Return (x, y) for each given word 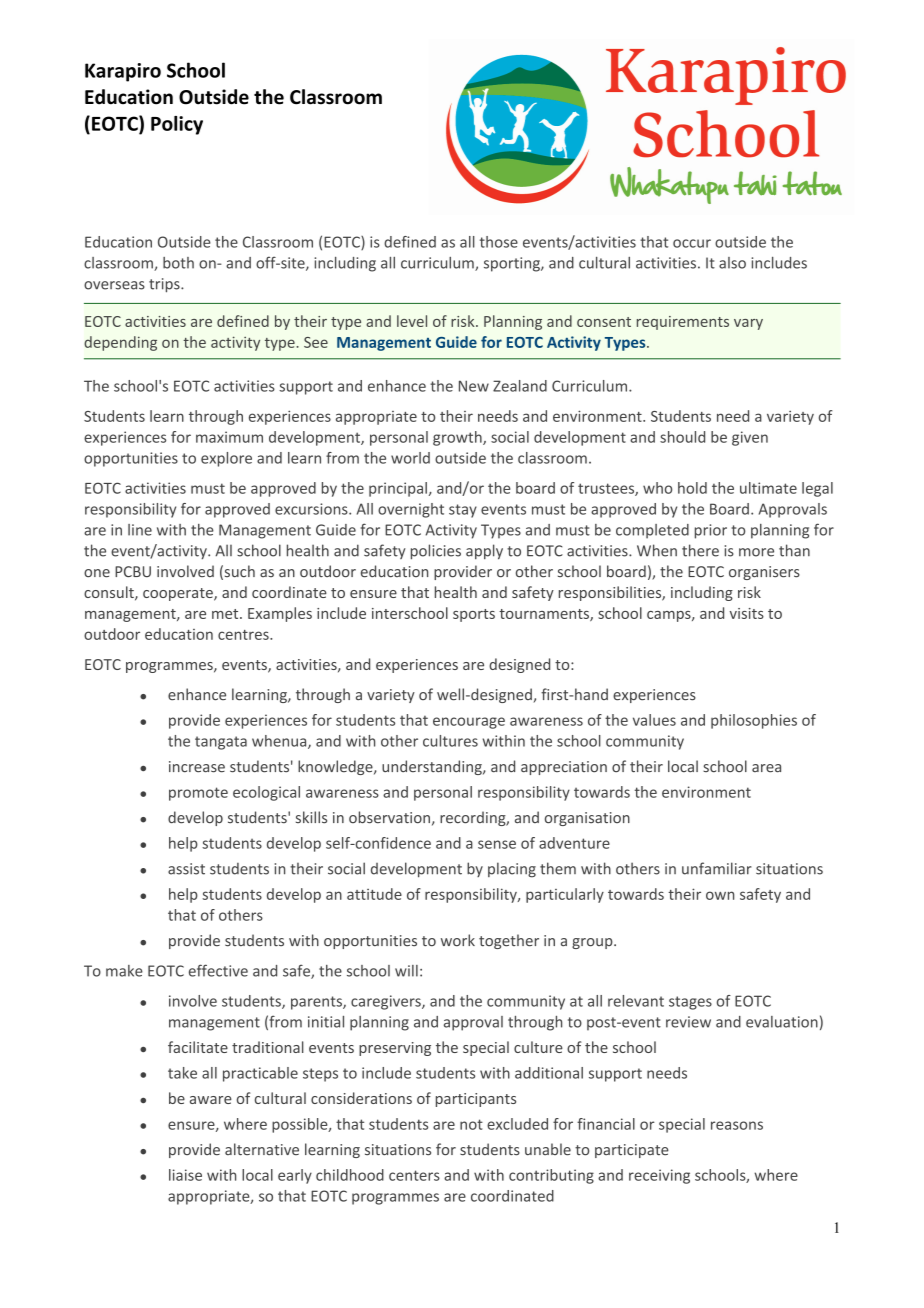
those (499, 242)
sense (497, 844)
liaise (185, 1175)
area (766, 768)
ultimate (768, 488)
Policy (177, 125)
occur (692, 243)
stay (463, 511)
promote (198, 794)
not (471, 1124)
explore (226, 459)
